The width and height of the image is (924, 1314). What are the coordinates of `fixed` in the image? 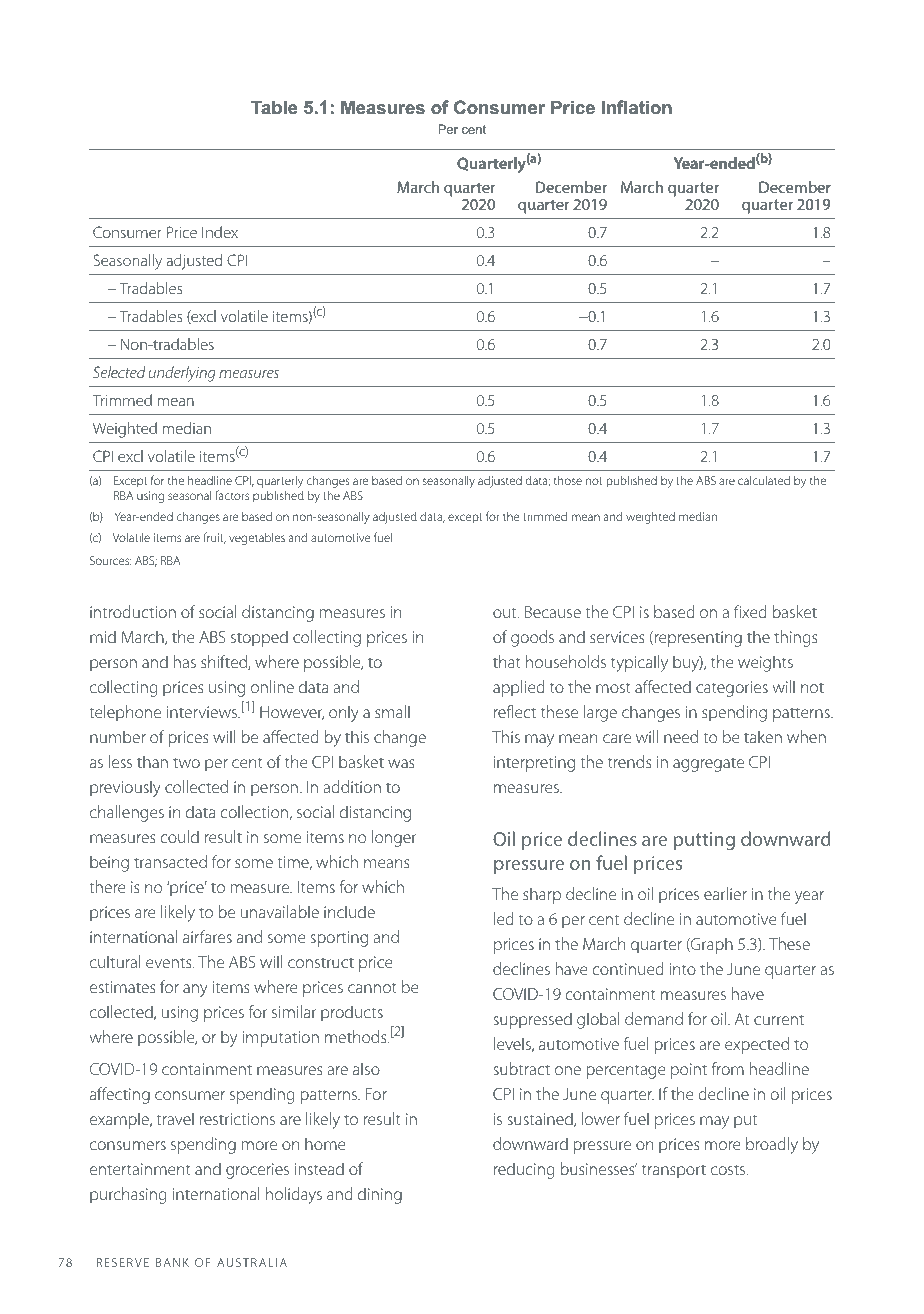 It's located at (750, 611).
